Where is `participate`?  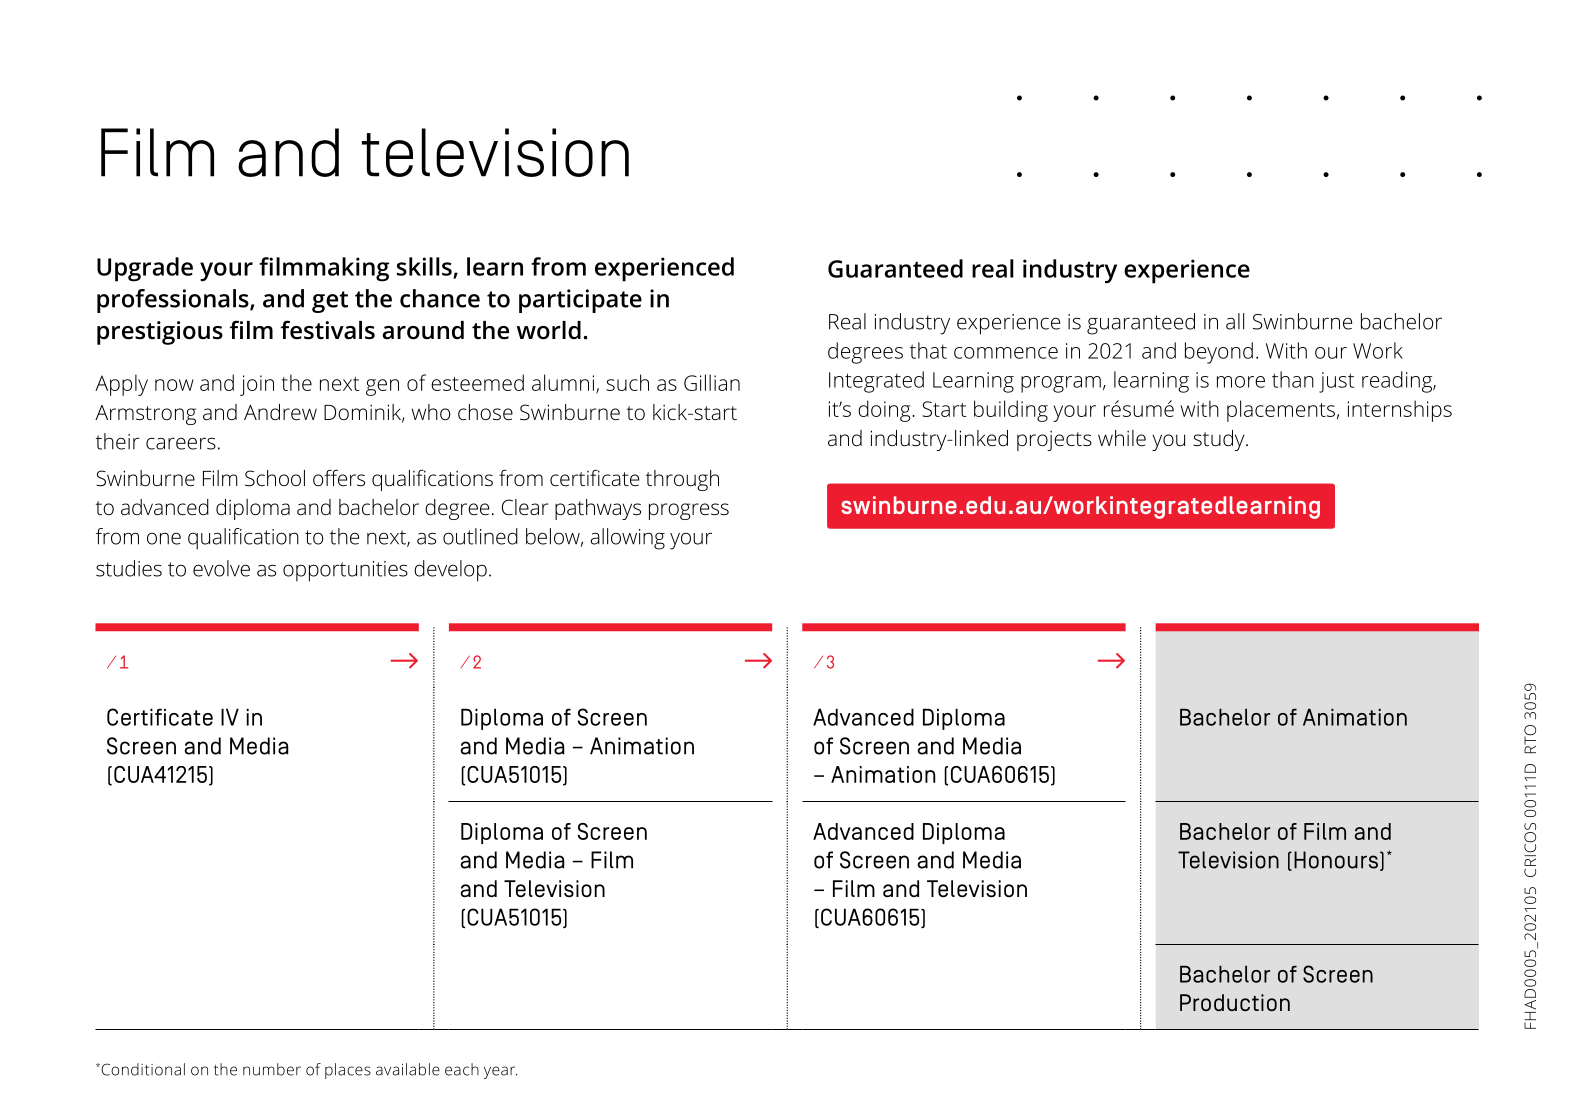 participate is located at coordinates (580, 301).
